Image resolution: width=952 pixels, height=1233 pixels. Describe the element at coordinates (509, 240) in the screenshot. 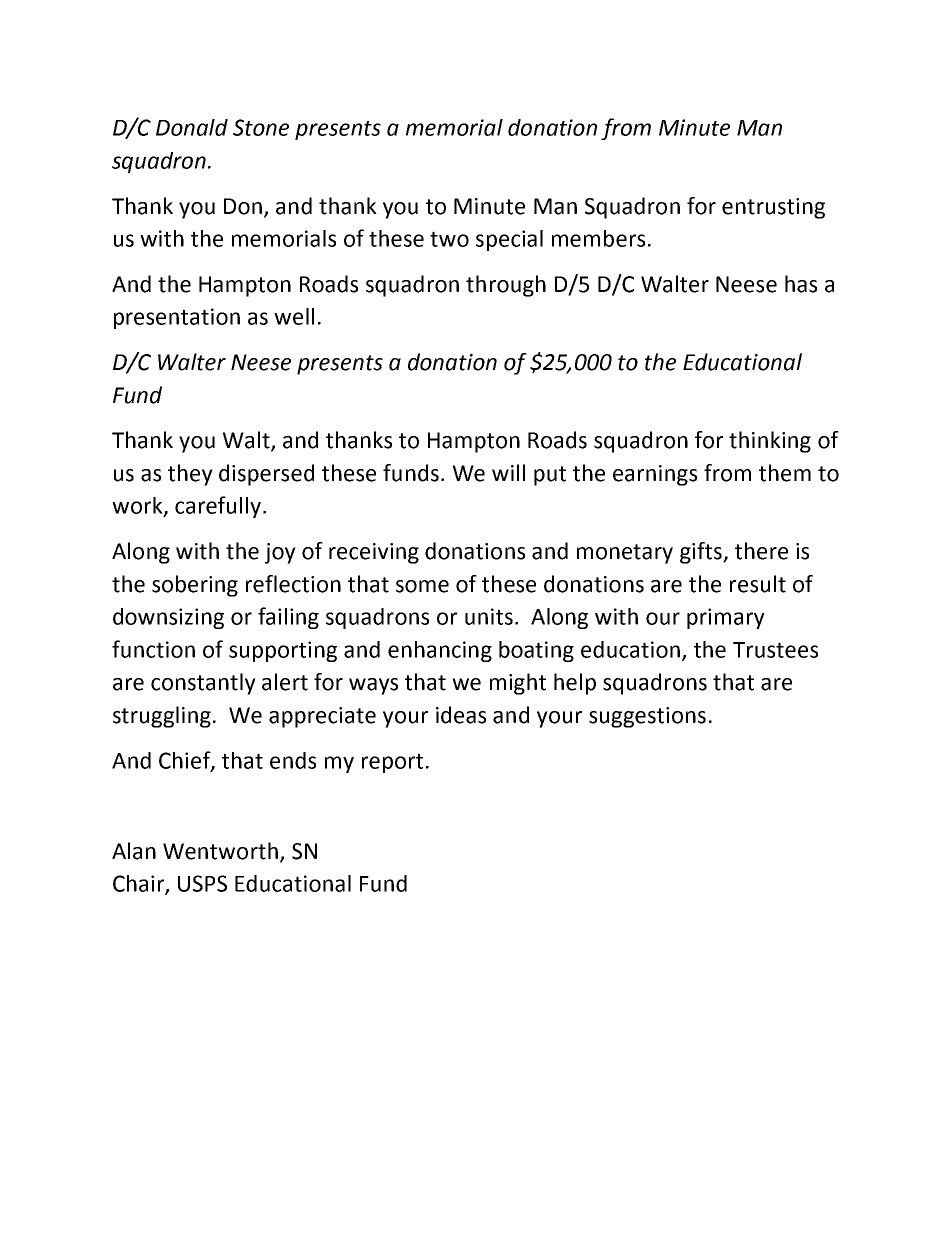

I see `special` at that location.
